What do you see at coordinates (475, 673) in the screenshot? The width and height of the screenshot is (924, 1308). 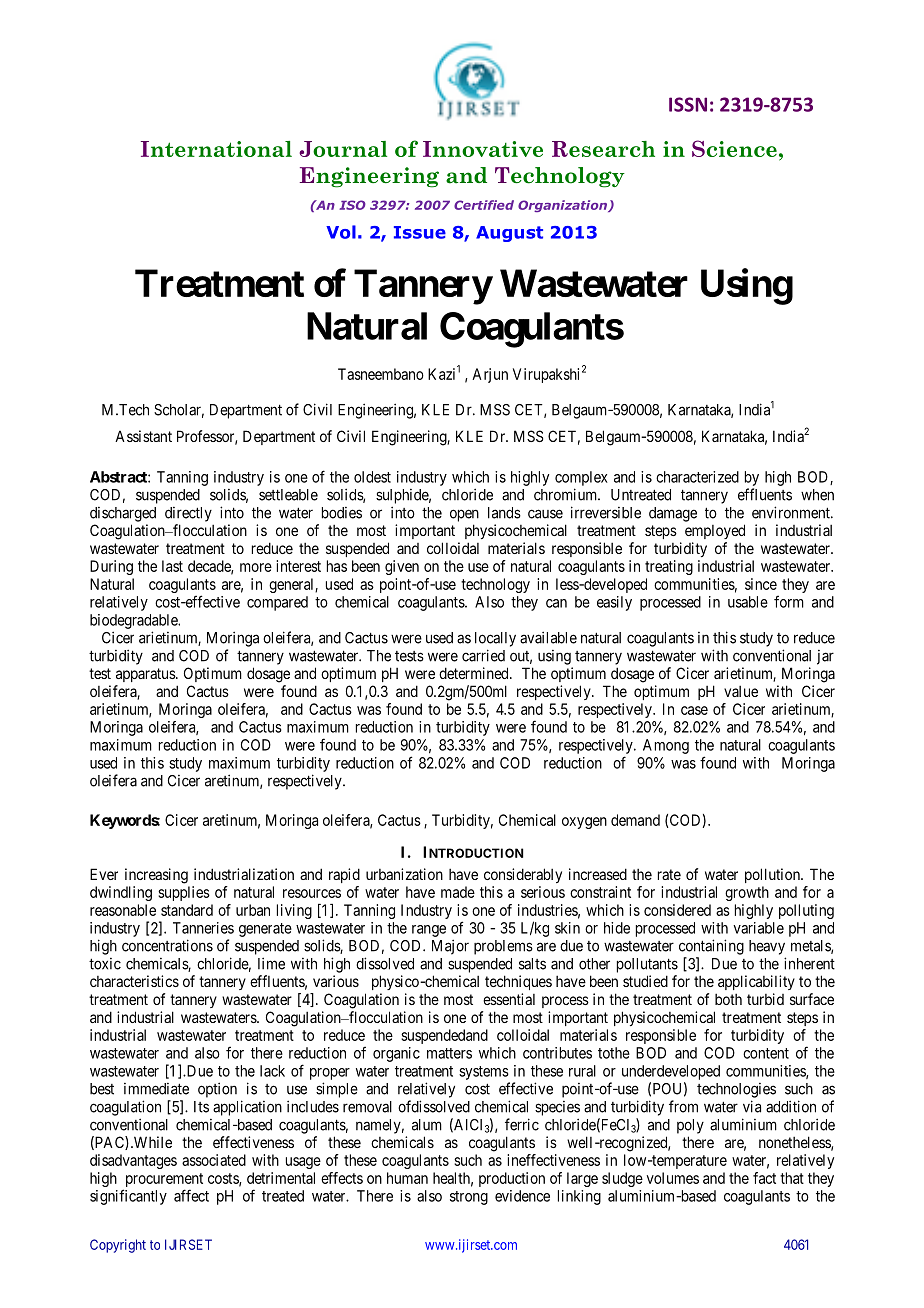 I see `determined` at bounding box center [475, 673].
